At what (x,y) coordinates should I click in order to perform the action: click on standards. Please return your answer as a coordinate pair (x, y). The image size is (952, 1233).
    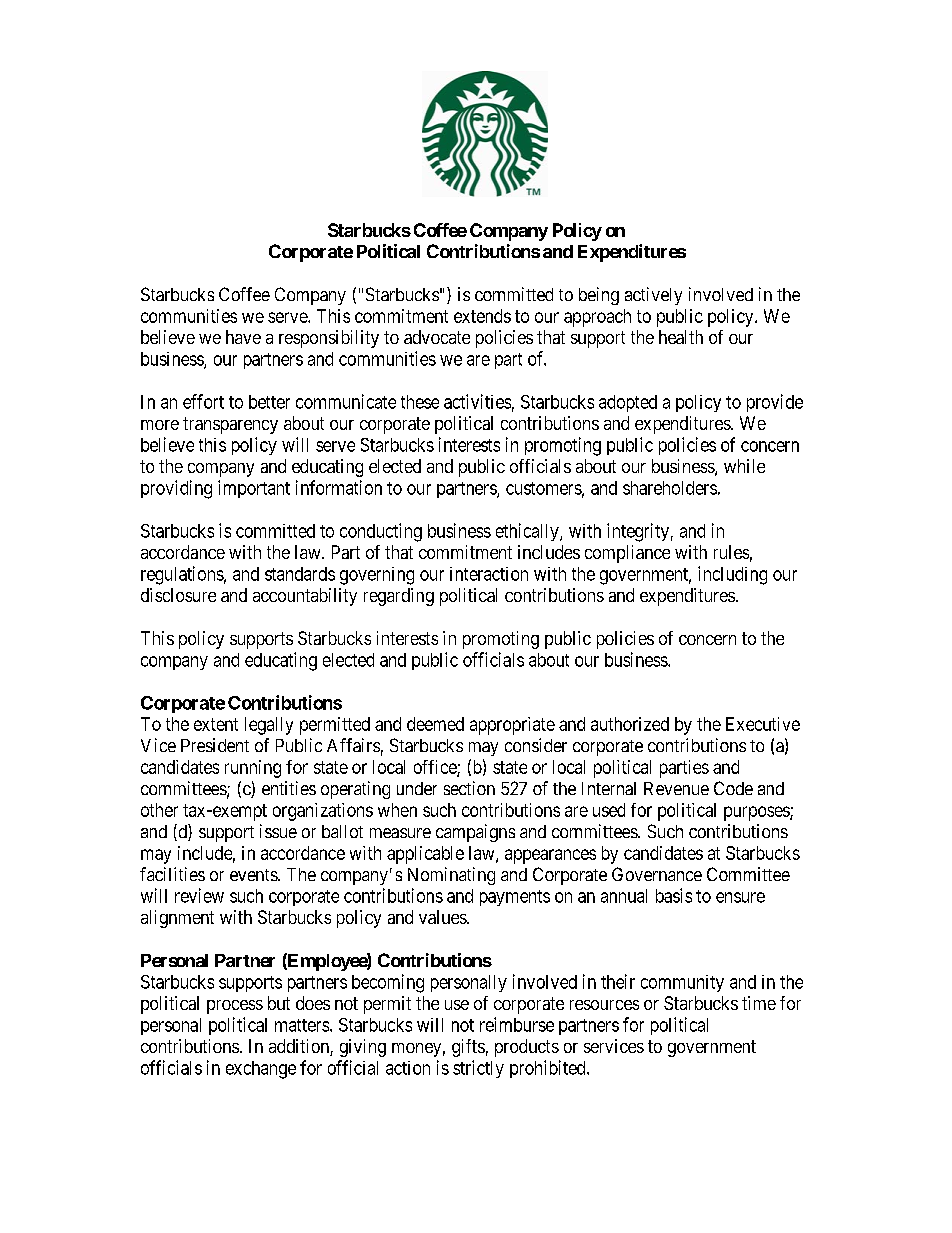
    Looking at the image, I should click on (300, 574).
